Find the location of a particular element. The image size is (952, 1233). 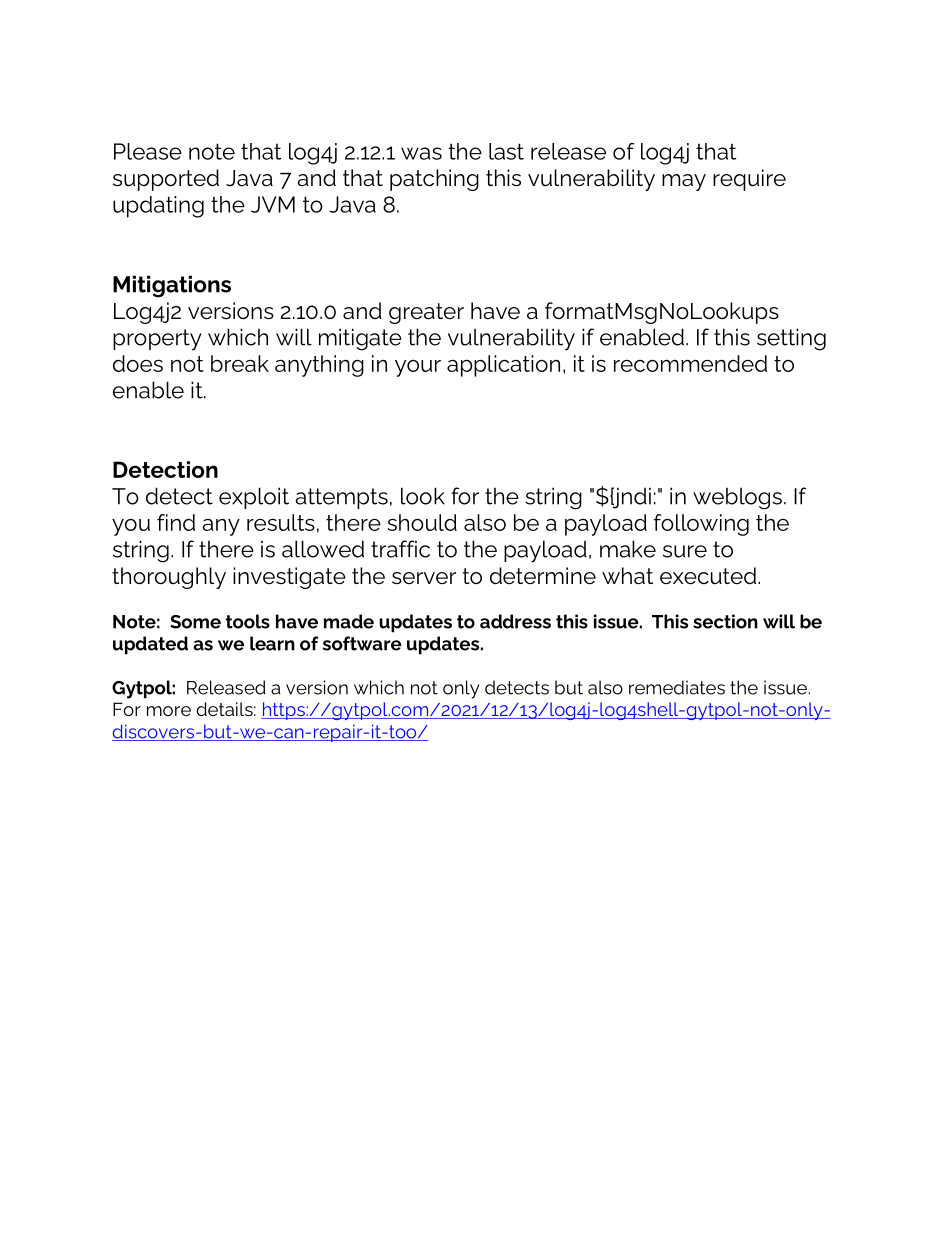

application is located at coordinates (503, 366).
